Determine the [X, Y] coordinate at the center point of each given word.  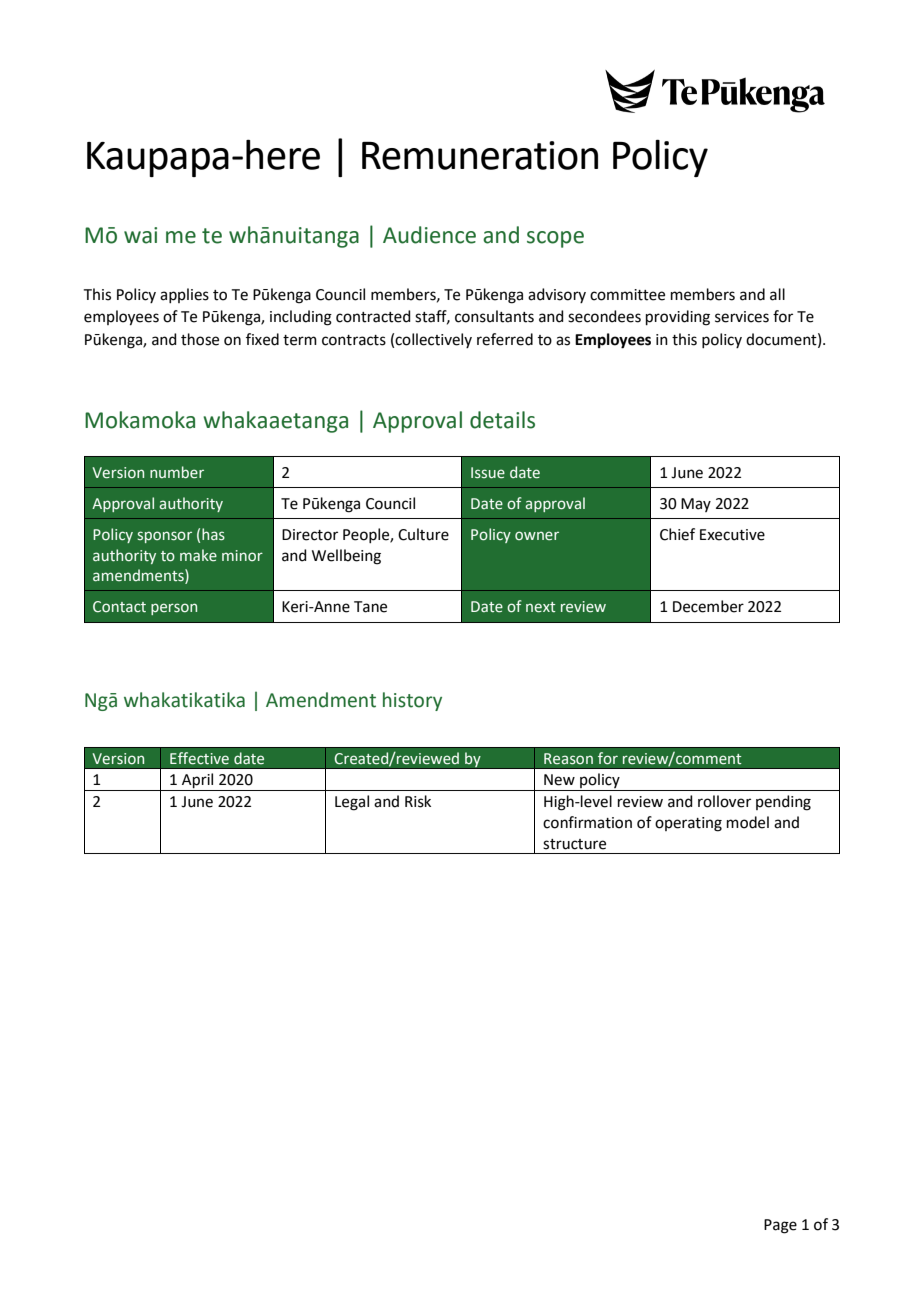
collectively [433, 340]
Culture [423, 534]
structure [574, 844]
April [198, 782]
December [708, 606]
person [174, 609]
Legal [352, 803]
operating [688, 824]
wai [140, 235]
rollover [724, 801]
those [200, 339]
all [777, 294]
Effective [199, 758]
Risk [418, 801]
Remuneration [480, 155]
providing [678, 318]
